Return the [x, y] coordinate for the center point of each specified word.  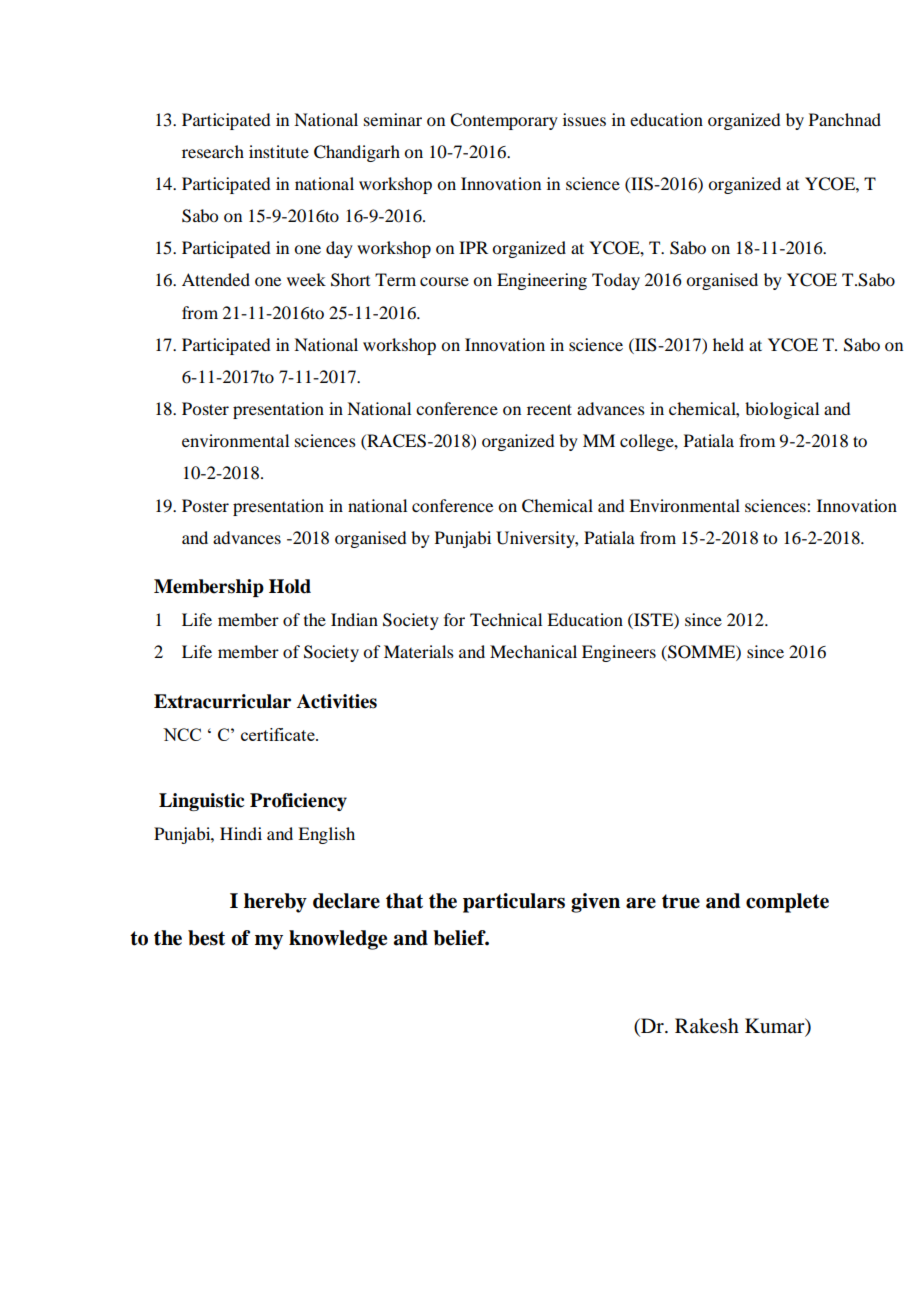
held [728, 344]
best [206, 938]
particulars [514, 903]
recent [549, 409]
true [681, 901]
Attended [216, 279]
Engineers [619, 653]
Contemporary [504, 121]
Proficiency [298, 802]
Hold [290, 586]
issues [584, 119]
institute [279, 151]
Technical [506, 619]
